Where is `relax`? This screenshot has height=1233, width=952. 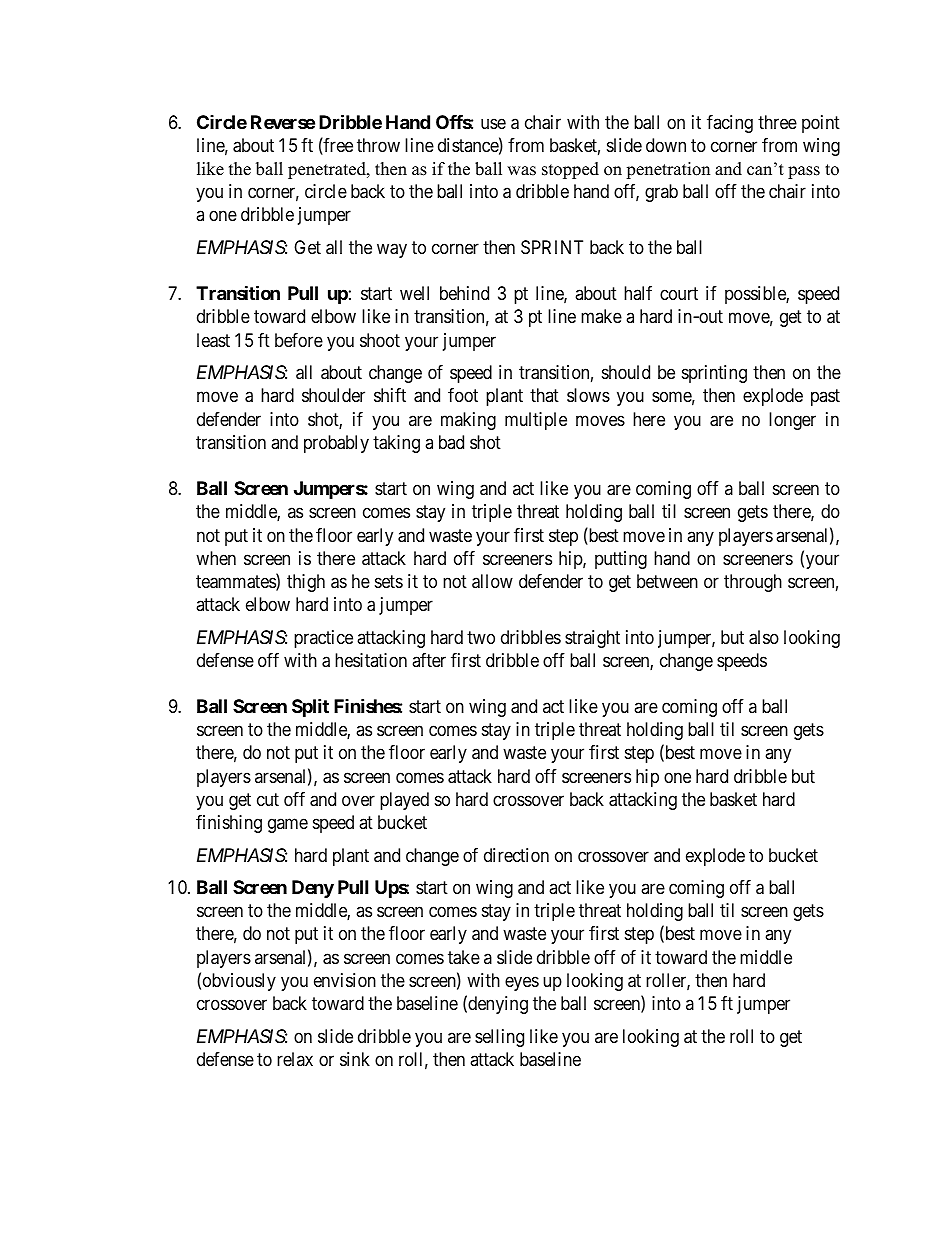
relax is located at coordinates (295, 1059).
